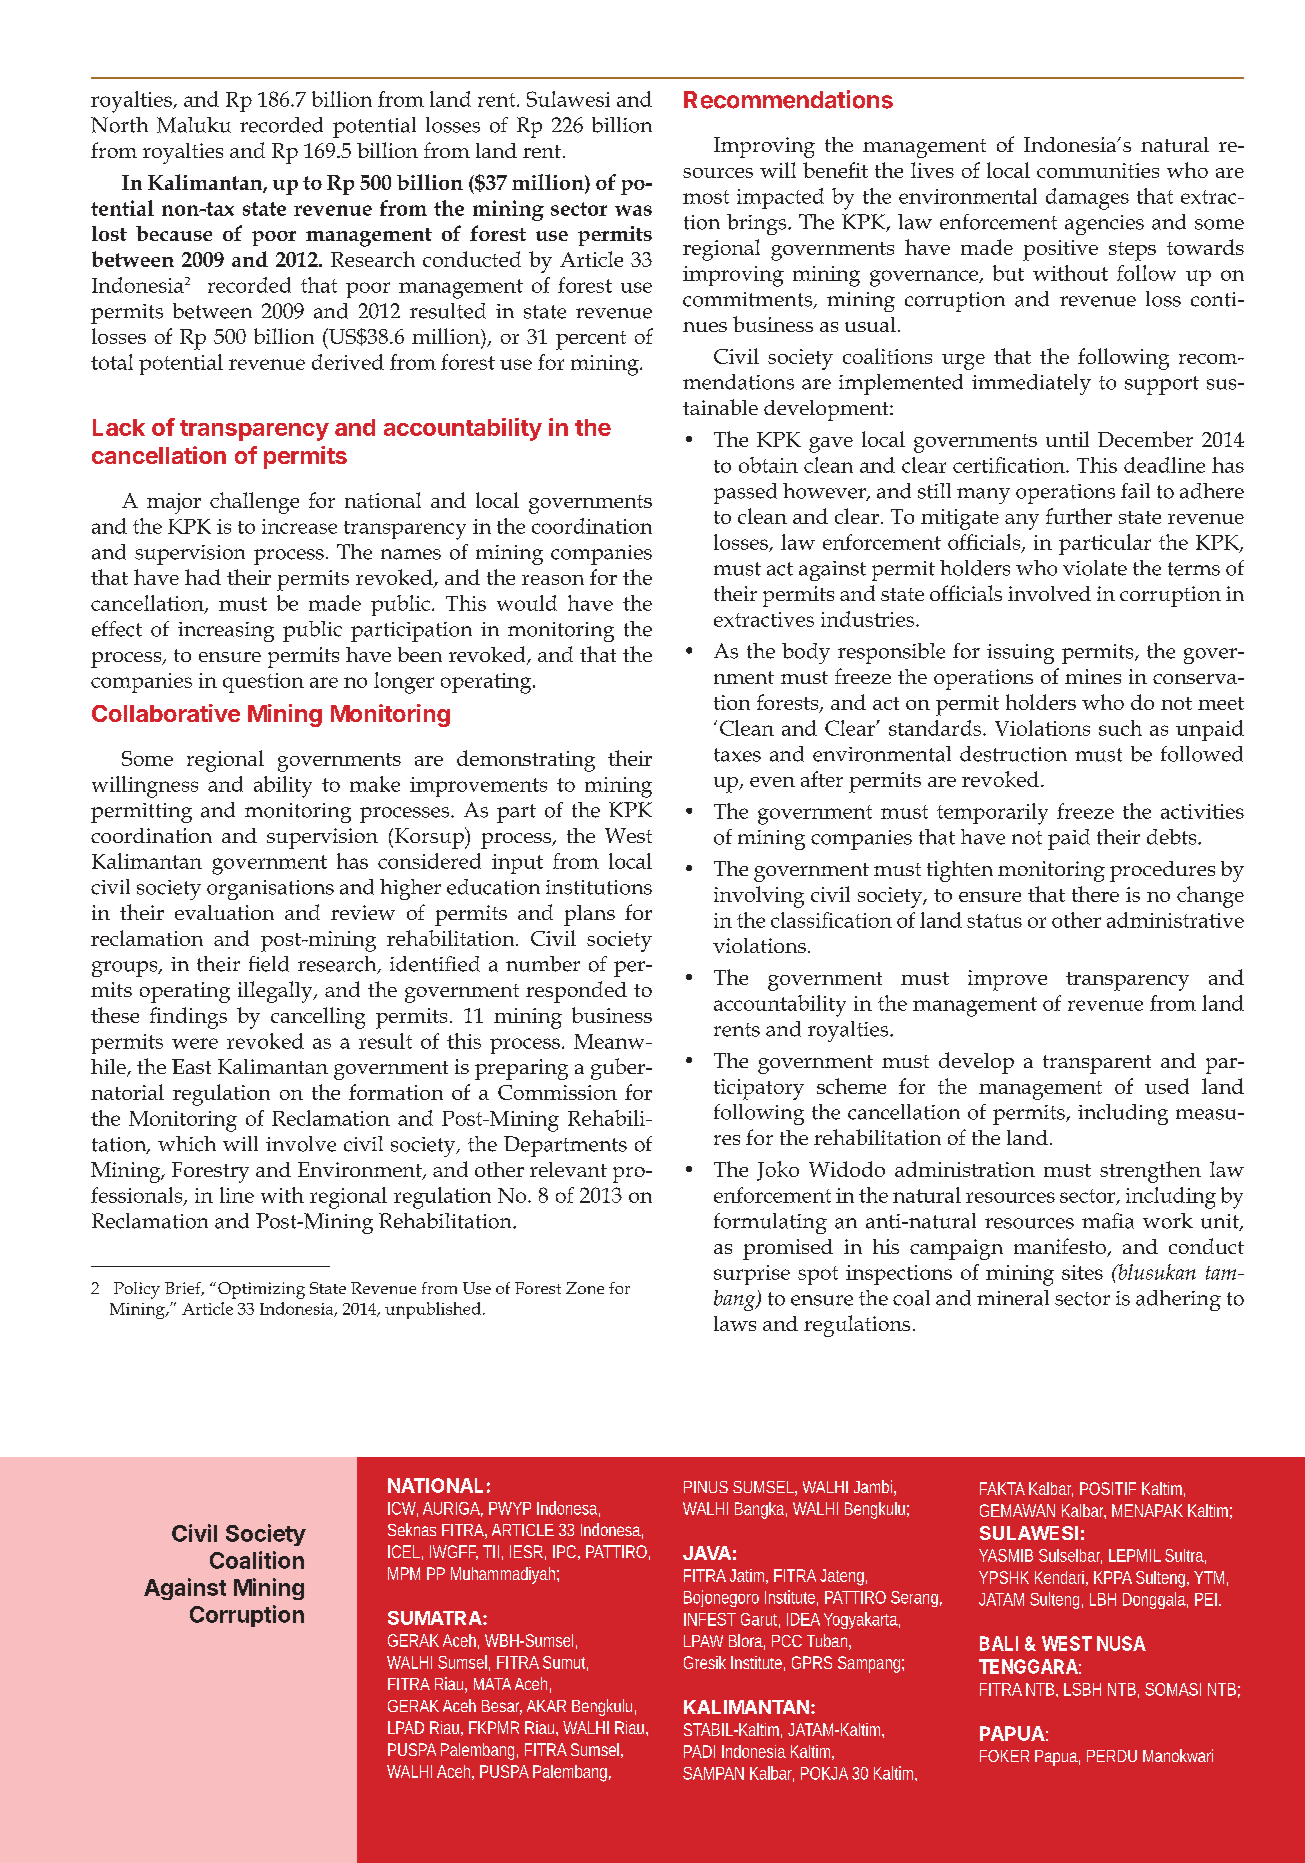 This document has height=1863, width=1305. Describe the element at coordinates (1087, 199) in the document. I see `damages` at that location.
